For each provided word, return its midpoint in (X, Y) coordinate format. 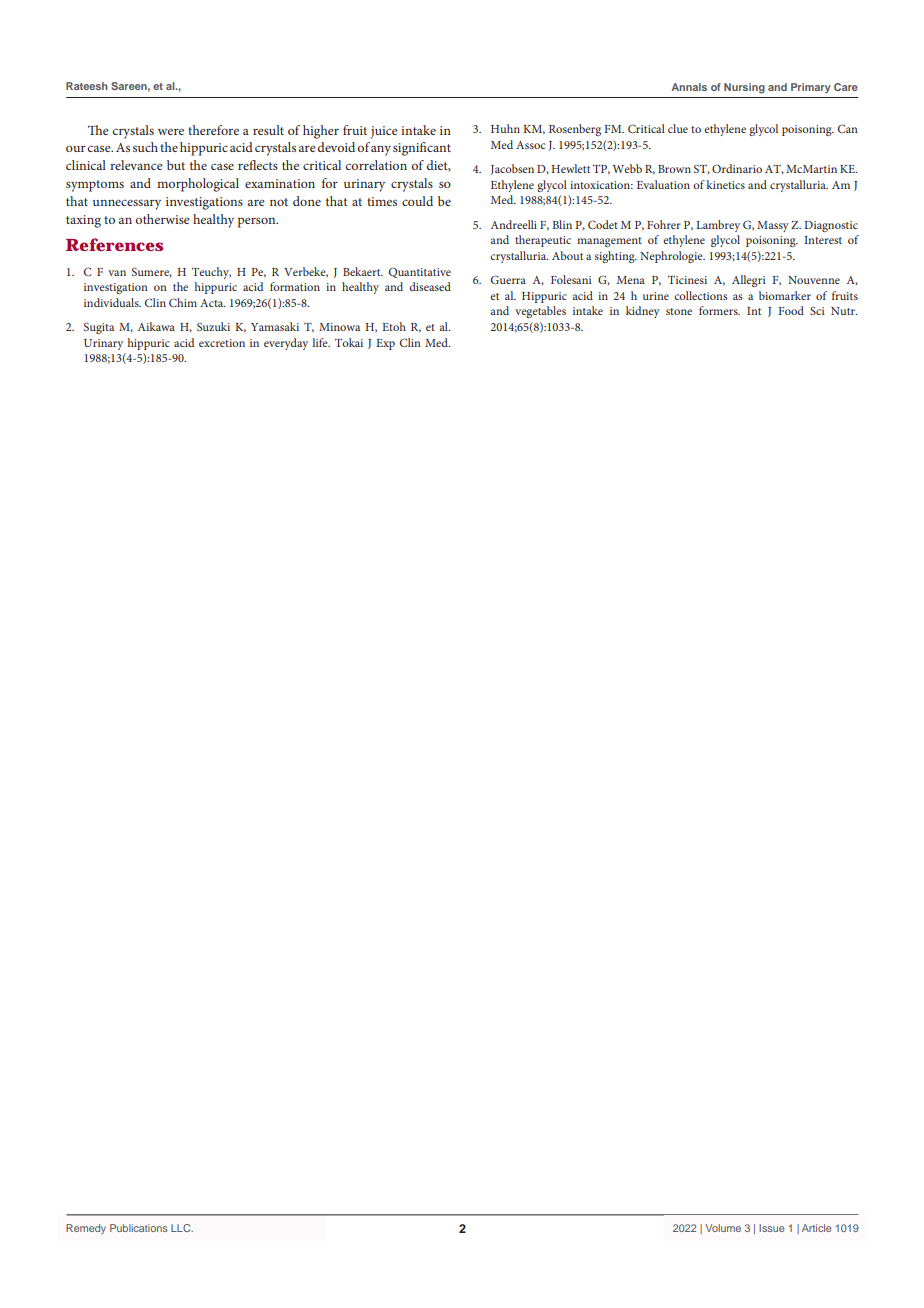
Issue (771, 1228)
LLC (182, 1228)
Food (791, 310)
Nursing (744, 88)
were (171, 132)
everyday (286, 344)
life (321, 342)
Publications (139, 1228)
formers (719, 310)
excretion (222, 343)
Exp (385, 344)
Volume (723, 1228)
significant (422, 149)
